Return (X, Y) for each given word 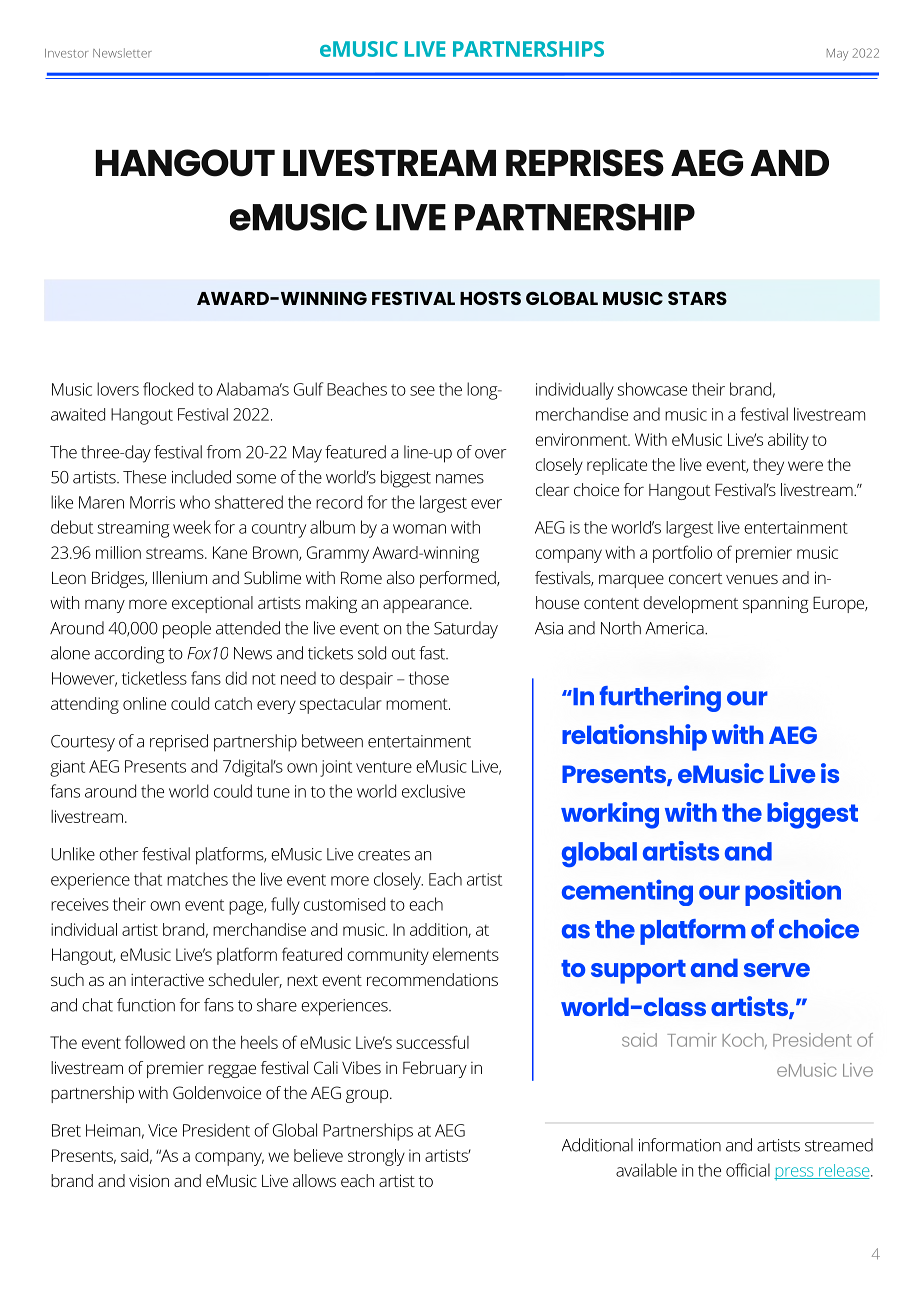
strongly (376, 1157)
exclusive (433, 791)
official (748, 1170)
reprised (179, 743)
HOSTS (490, 298)
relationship (634, 737)
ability (788, 441)
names (460, 479)
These (144, 477)
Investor (67, 53)
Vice (162, 1130)
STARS (697, 298)
